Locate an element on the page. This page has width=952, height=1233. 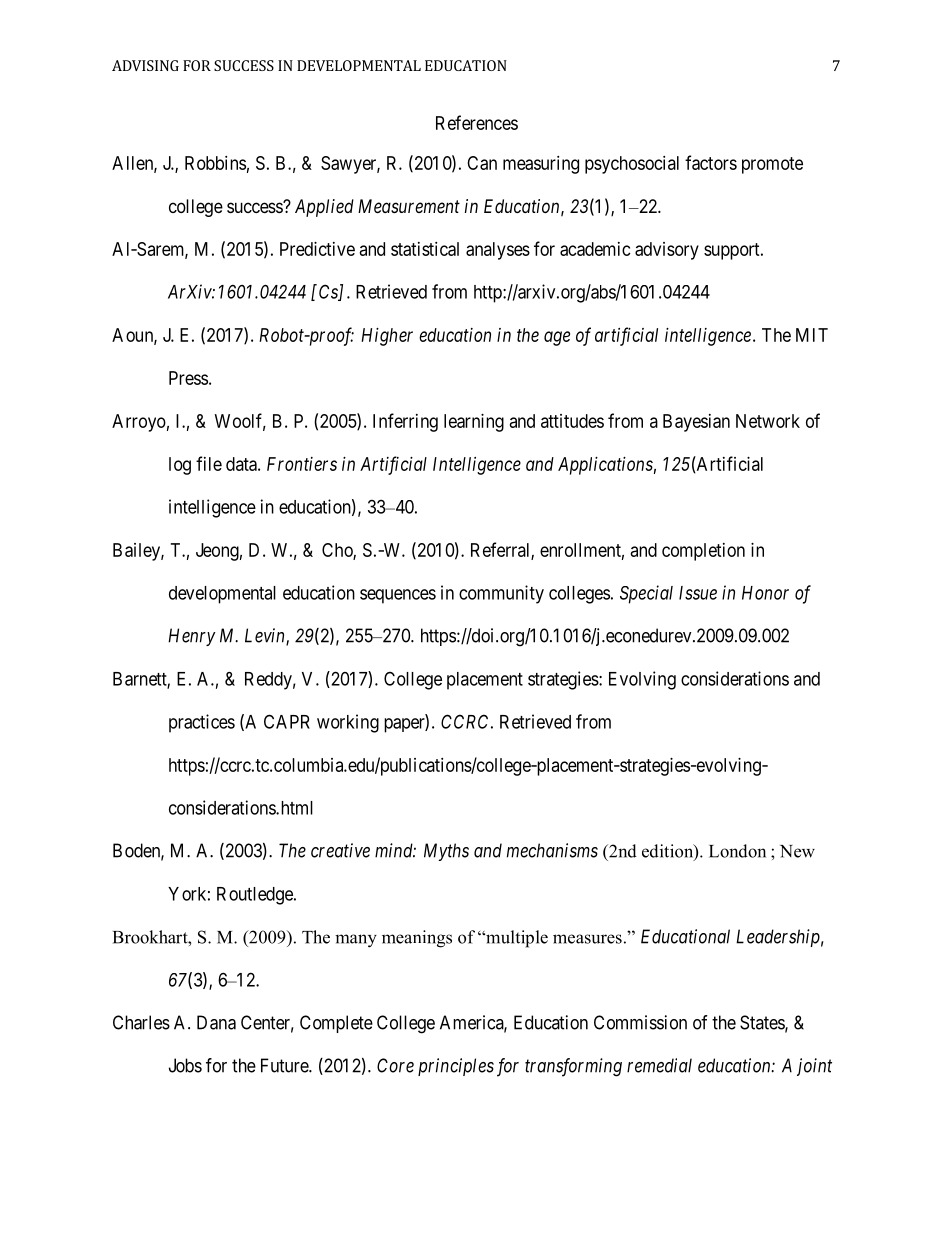
References is located at coordinates (477, 122).
